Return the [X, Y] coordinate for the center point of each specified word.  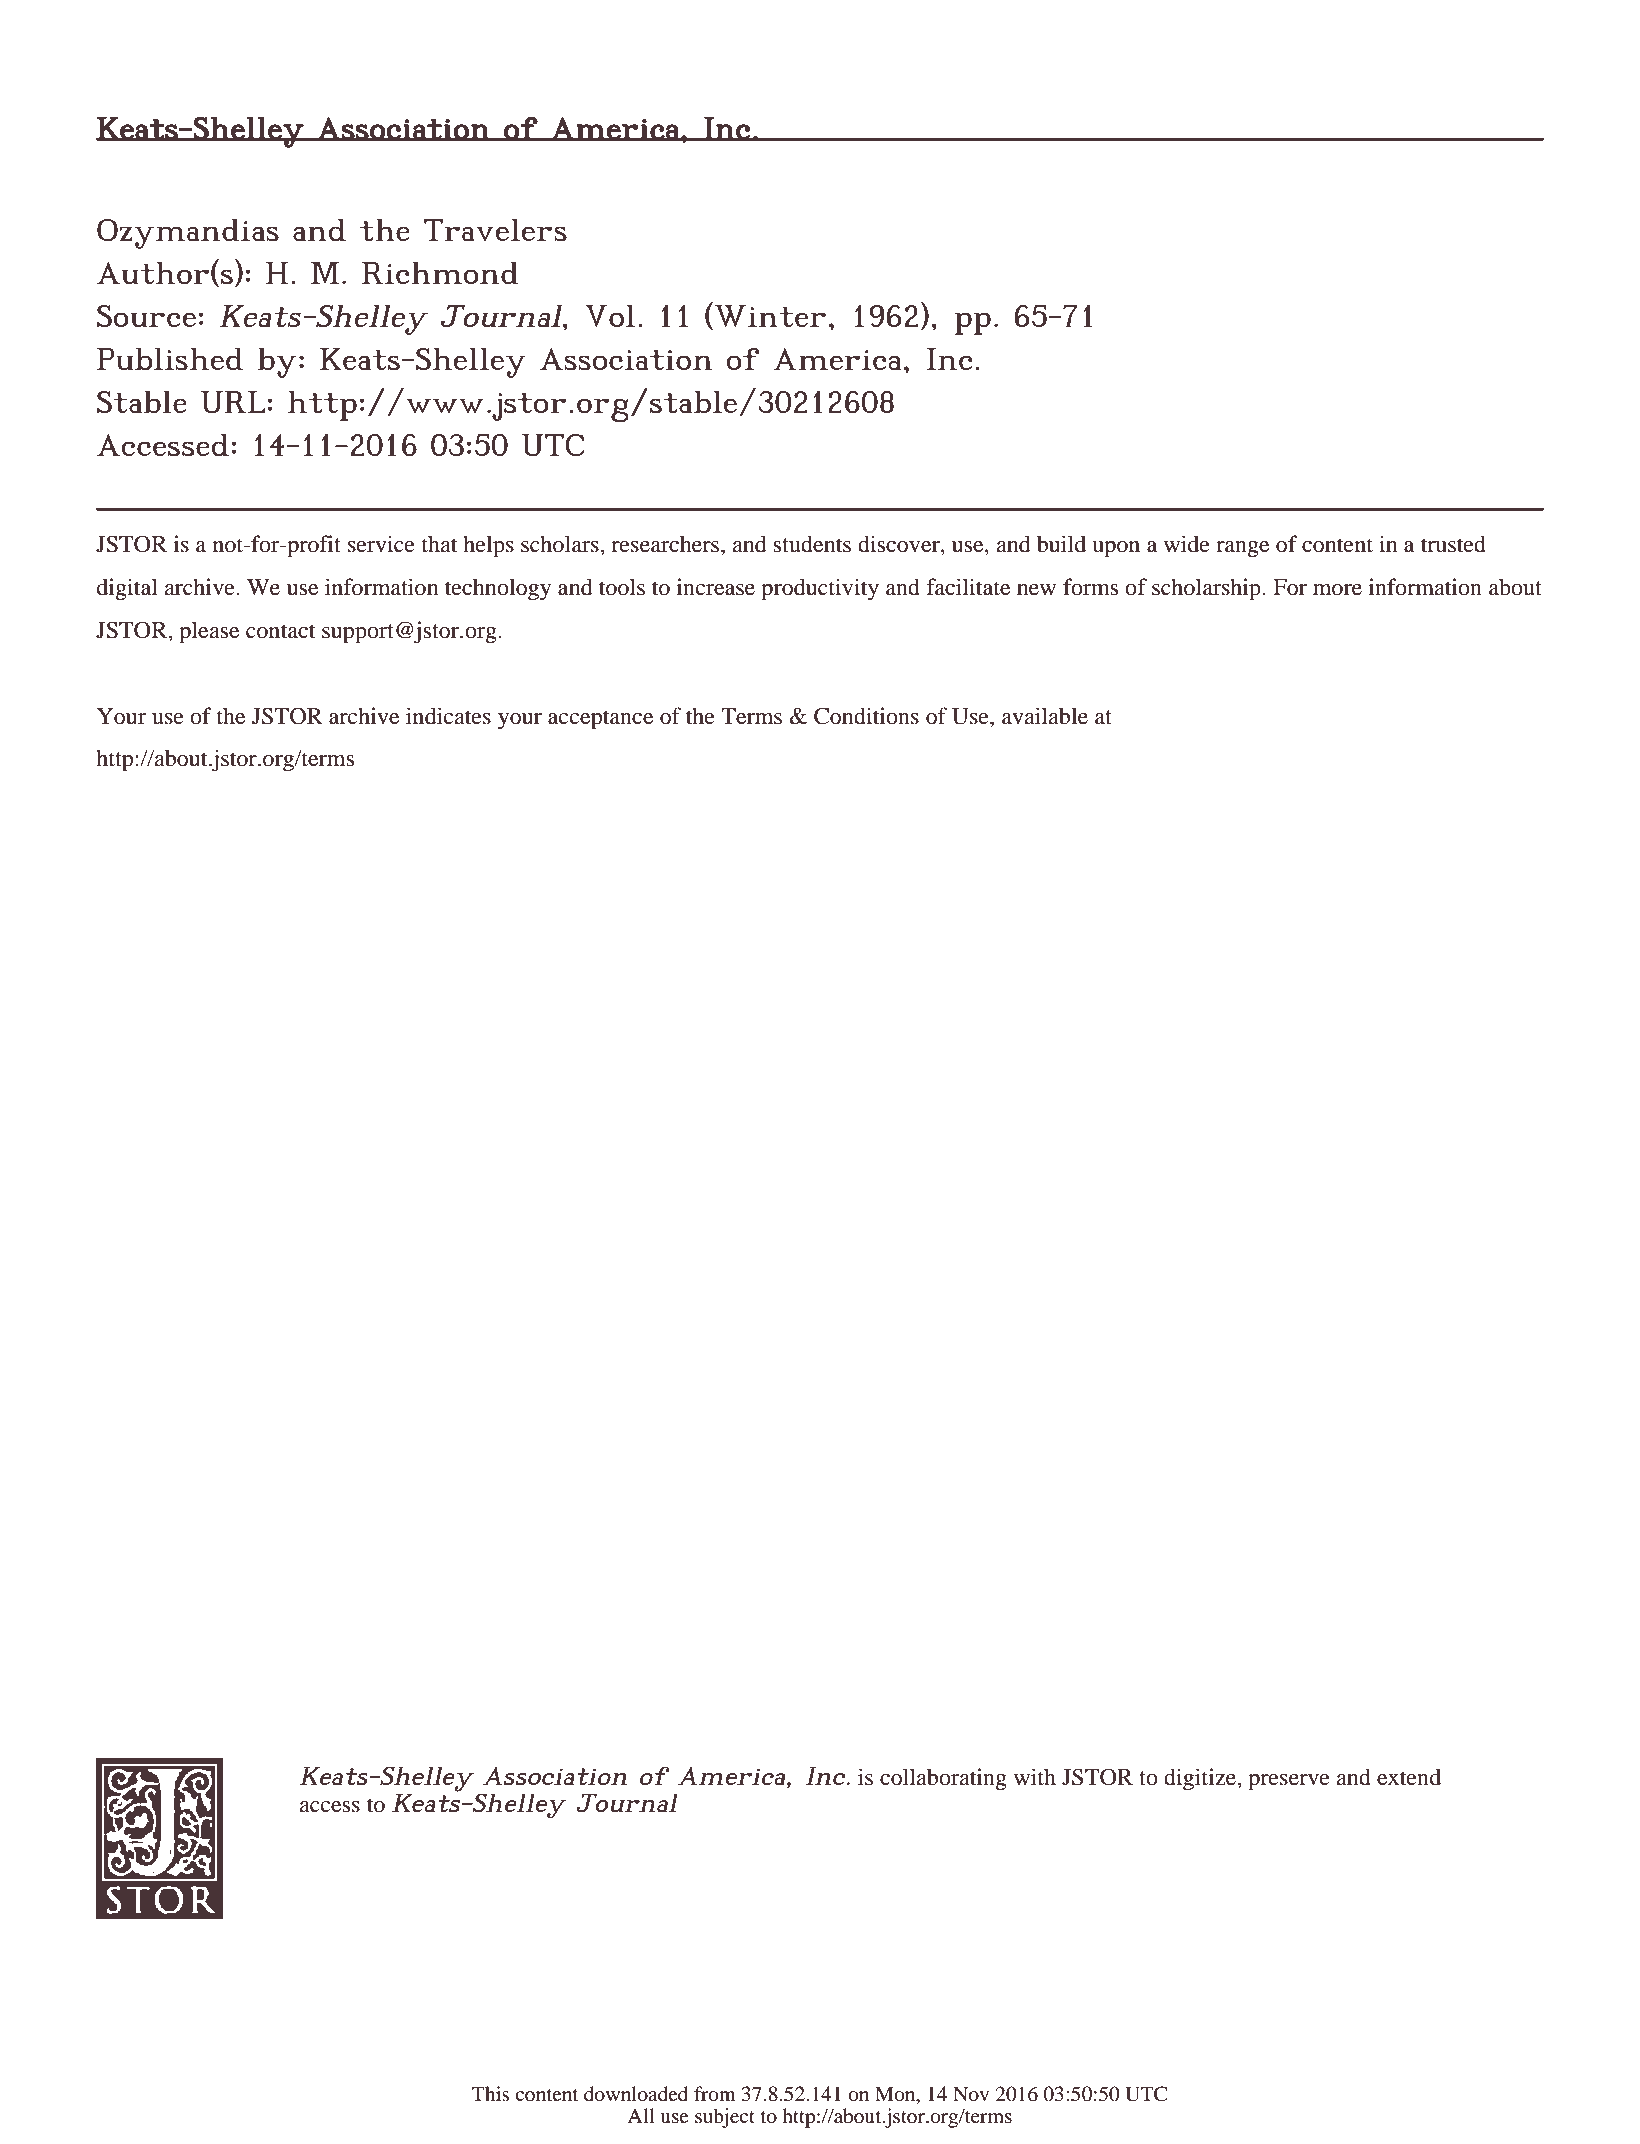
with [1035, 1776]
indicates [448, 716]
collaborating [943, 1779]
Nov [971, 2094]
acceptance [600, 720]
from [715, 2094]
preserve [1289, 1782]
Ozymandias [188, 234]
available [1045, 716]
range [1242, 549]
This [491, 2093]
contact [281, 631]
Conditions [866, 716]
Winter [770, 316]
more [1337, 590]
